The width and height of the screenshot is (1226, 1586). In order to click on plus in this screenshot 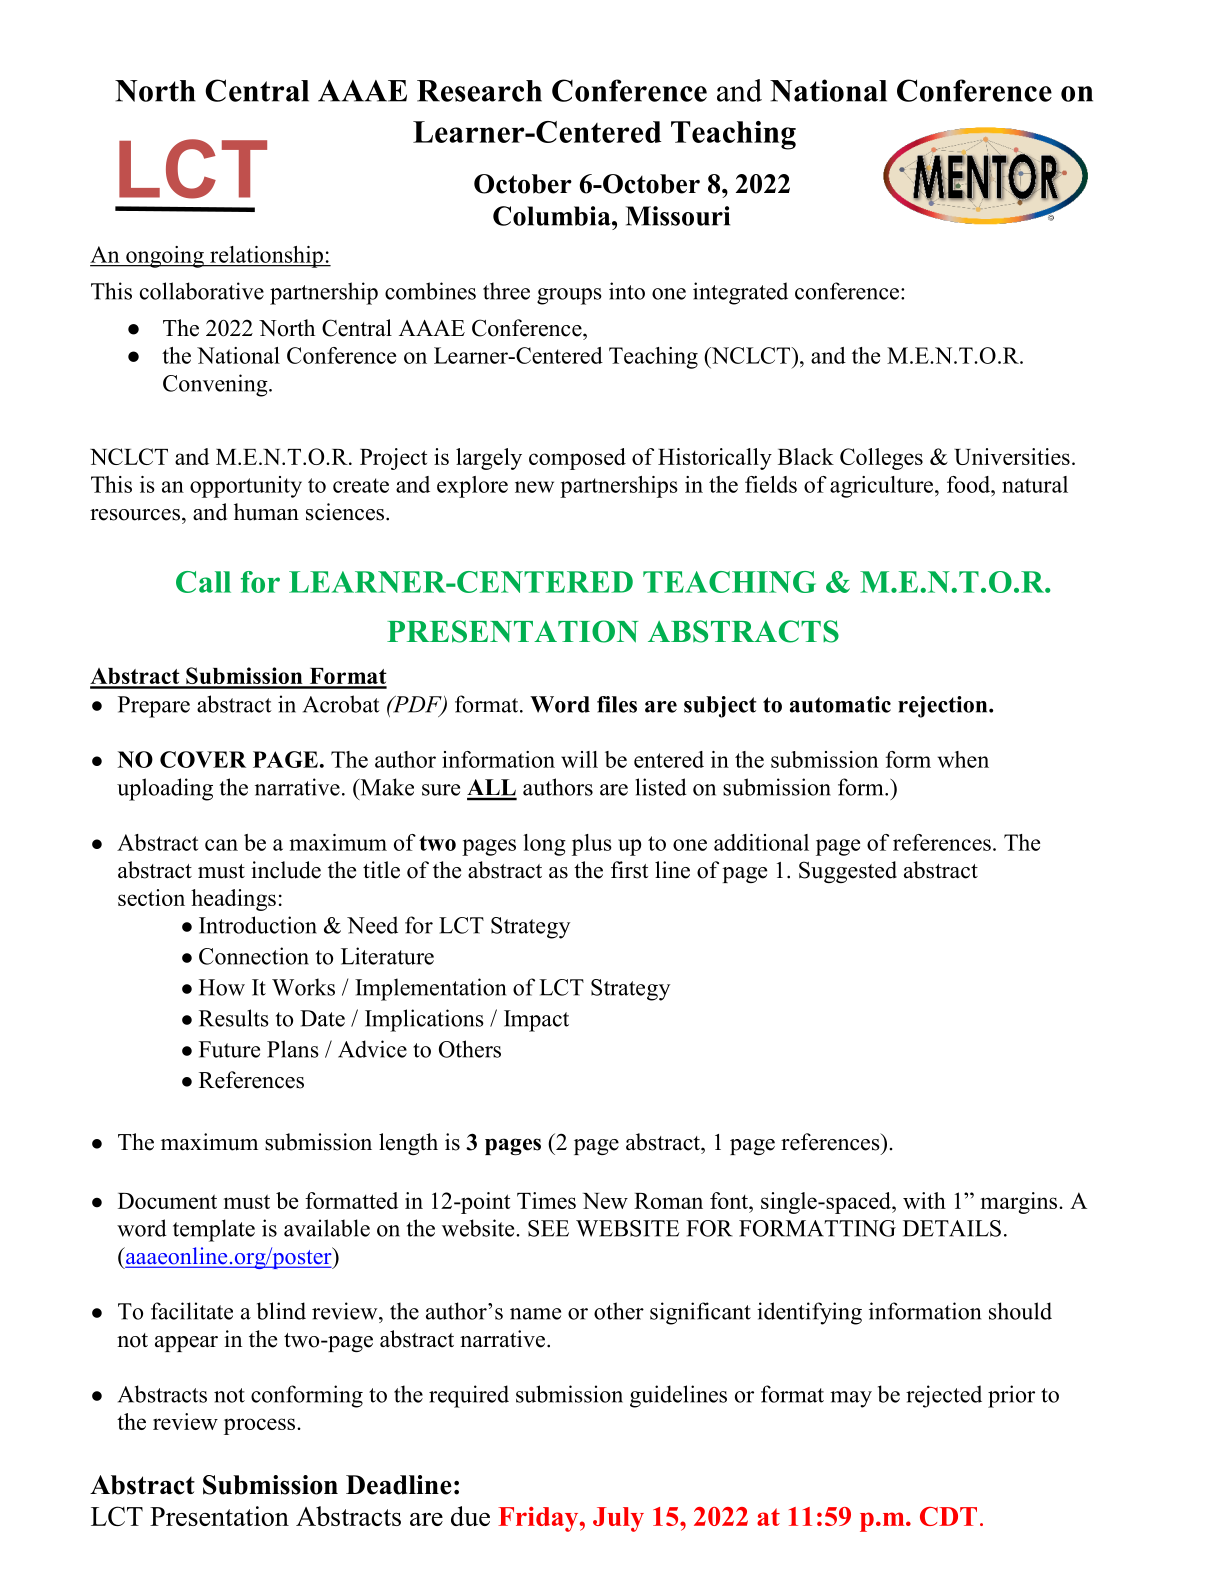, I will do `click(592, 845)`.
